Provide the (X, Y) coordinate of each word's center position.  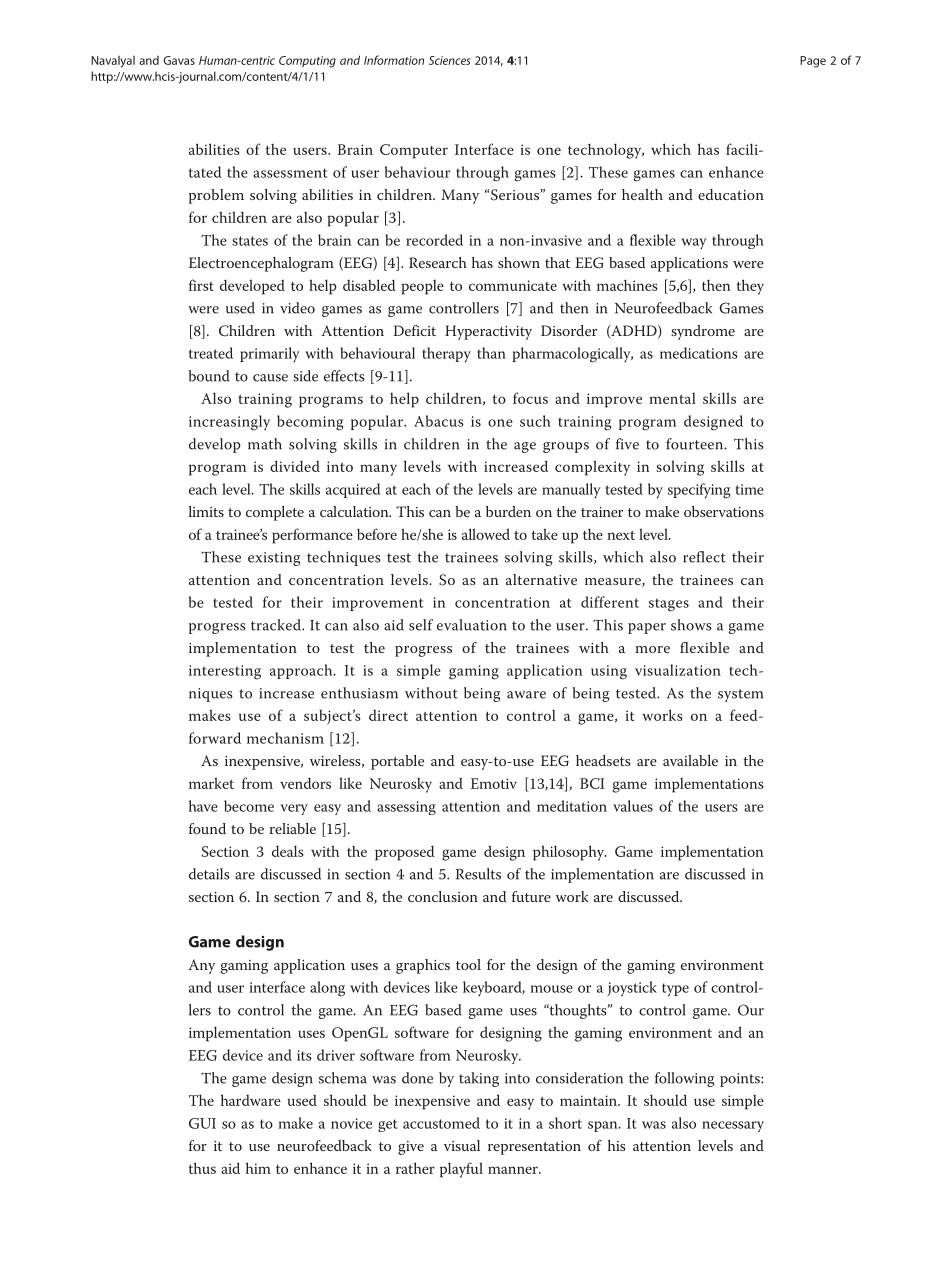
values (633, 806)
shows (691, 625)
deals (288, 851)
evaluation (472, 625)
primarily (270, 355)
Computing (307, 62)
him (258, 1168)
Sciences (449, 60)
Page (813, 62)
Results (478, 874)
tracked (277, 625)
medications (699, 353)
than (491, 353)
